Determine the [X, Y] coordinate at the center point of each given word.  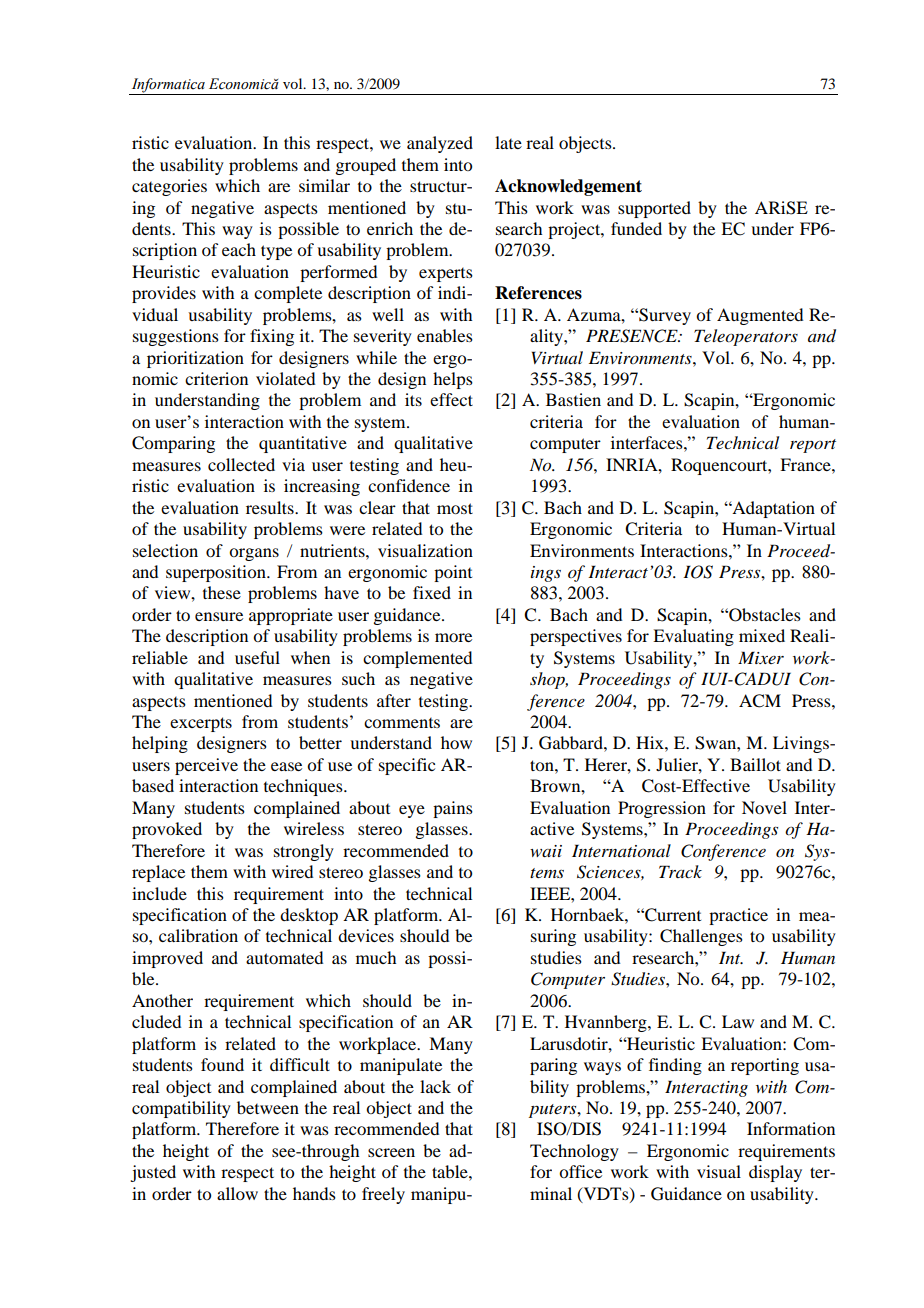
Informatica [168, 86]
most [455, 508]
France [806, 464]
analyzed [440, 144]
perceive [206, 766]
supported [654, 209]
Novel [764, 807]
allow [237, 1193]
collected [241, 464]
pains [453, 809]
